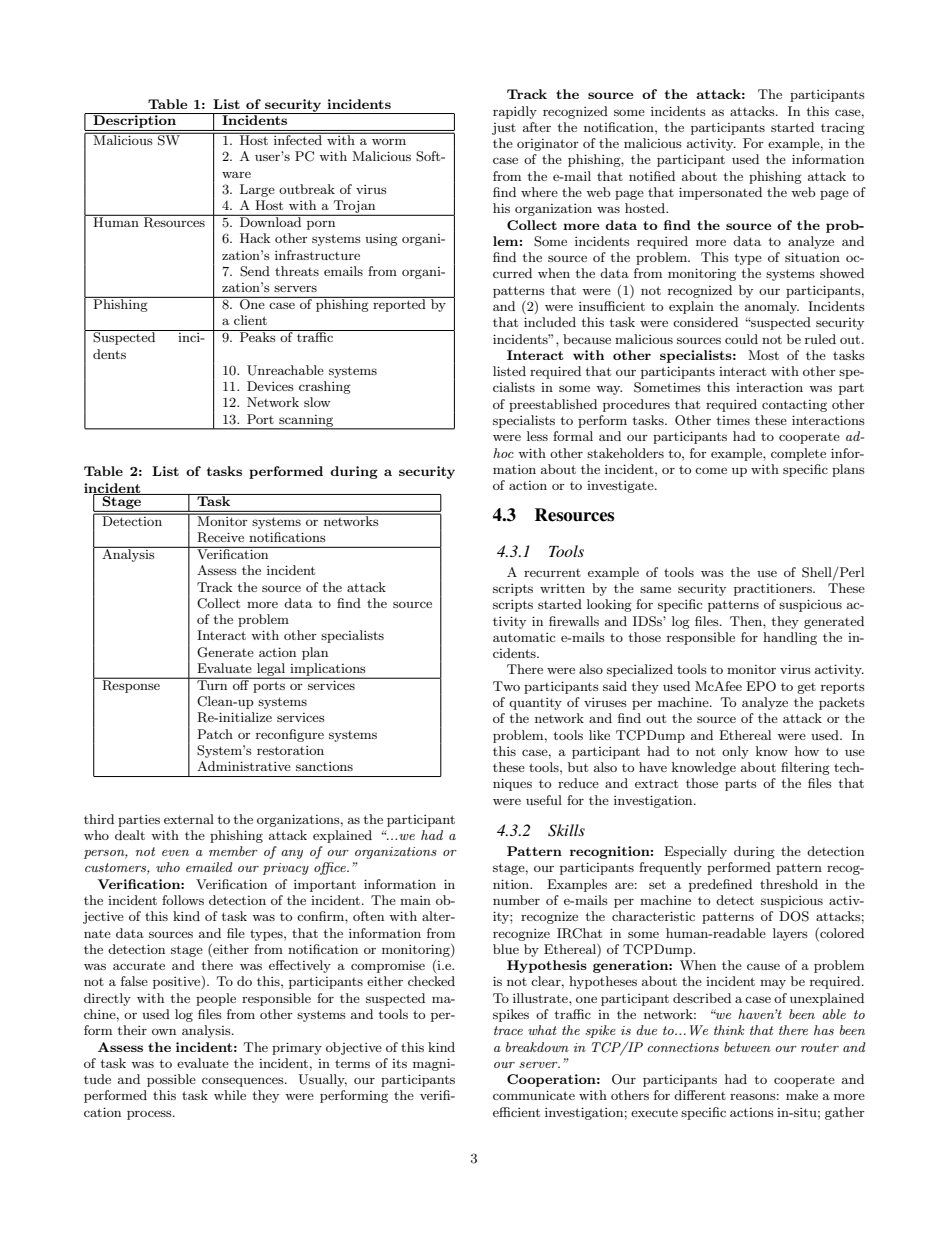  Describe the element at coordinates (504, 129) in the screenshot. I see `just` at that location.
